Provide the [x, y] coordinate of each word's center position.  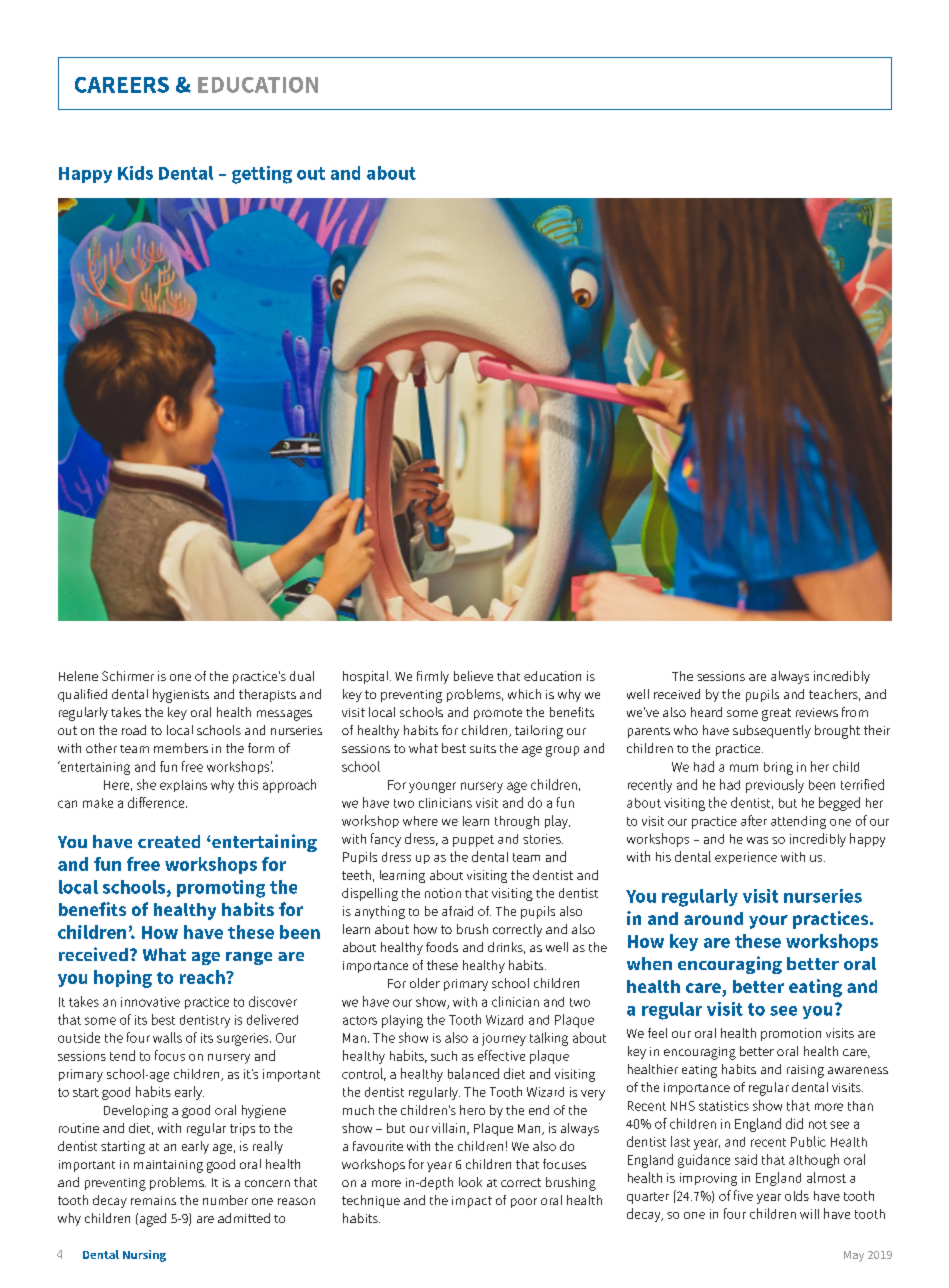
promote [498, 714]
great [776, 714]
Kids [135, 173]
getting [262, 175]
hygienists [181, 696]
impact [472, 1202]
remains [153, 1200]
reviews [817, 712]
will [809, 1214]
